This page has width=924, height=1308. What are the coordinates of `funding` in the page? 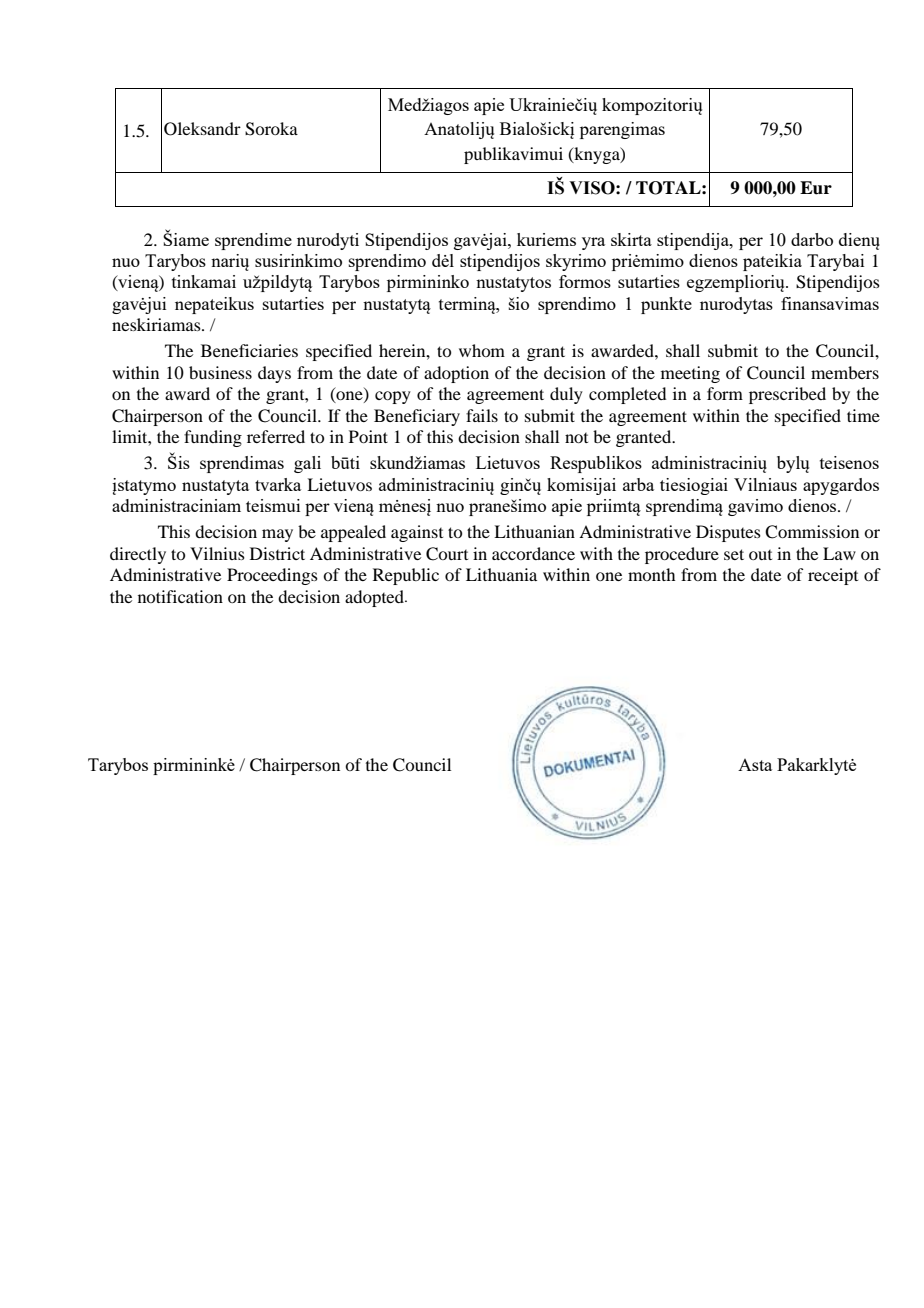 It's located at (213, 438).
